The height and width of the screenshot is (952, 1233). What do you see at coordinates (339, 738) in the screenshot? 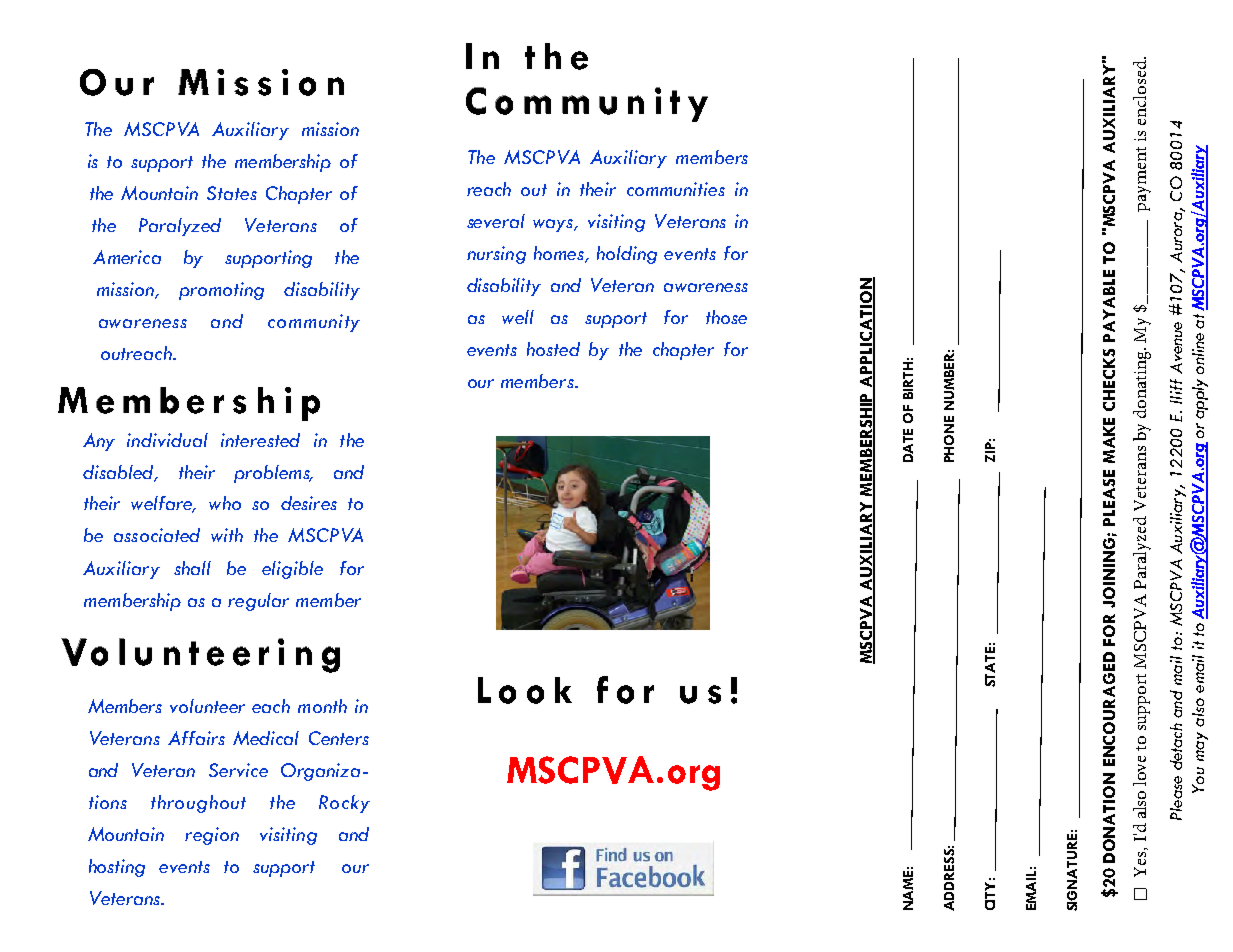
I see `Centers` at bounding box center [339, 738].
